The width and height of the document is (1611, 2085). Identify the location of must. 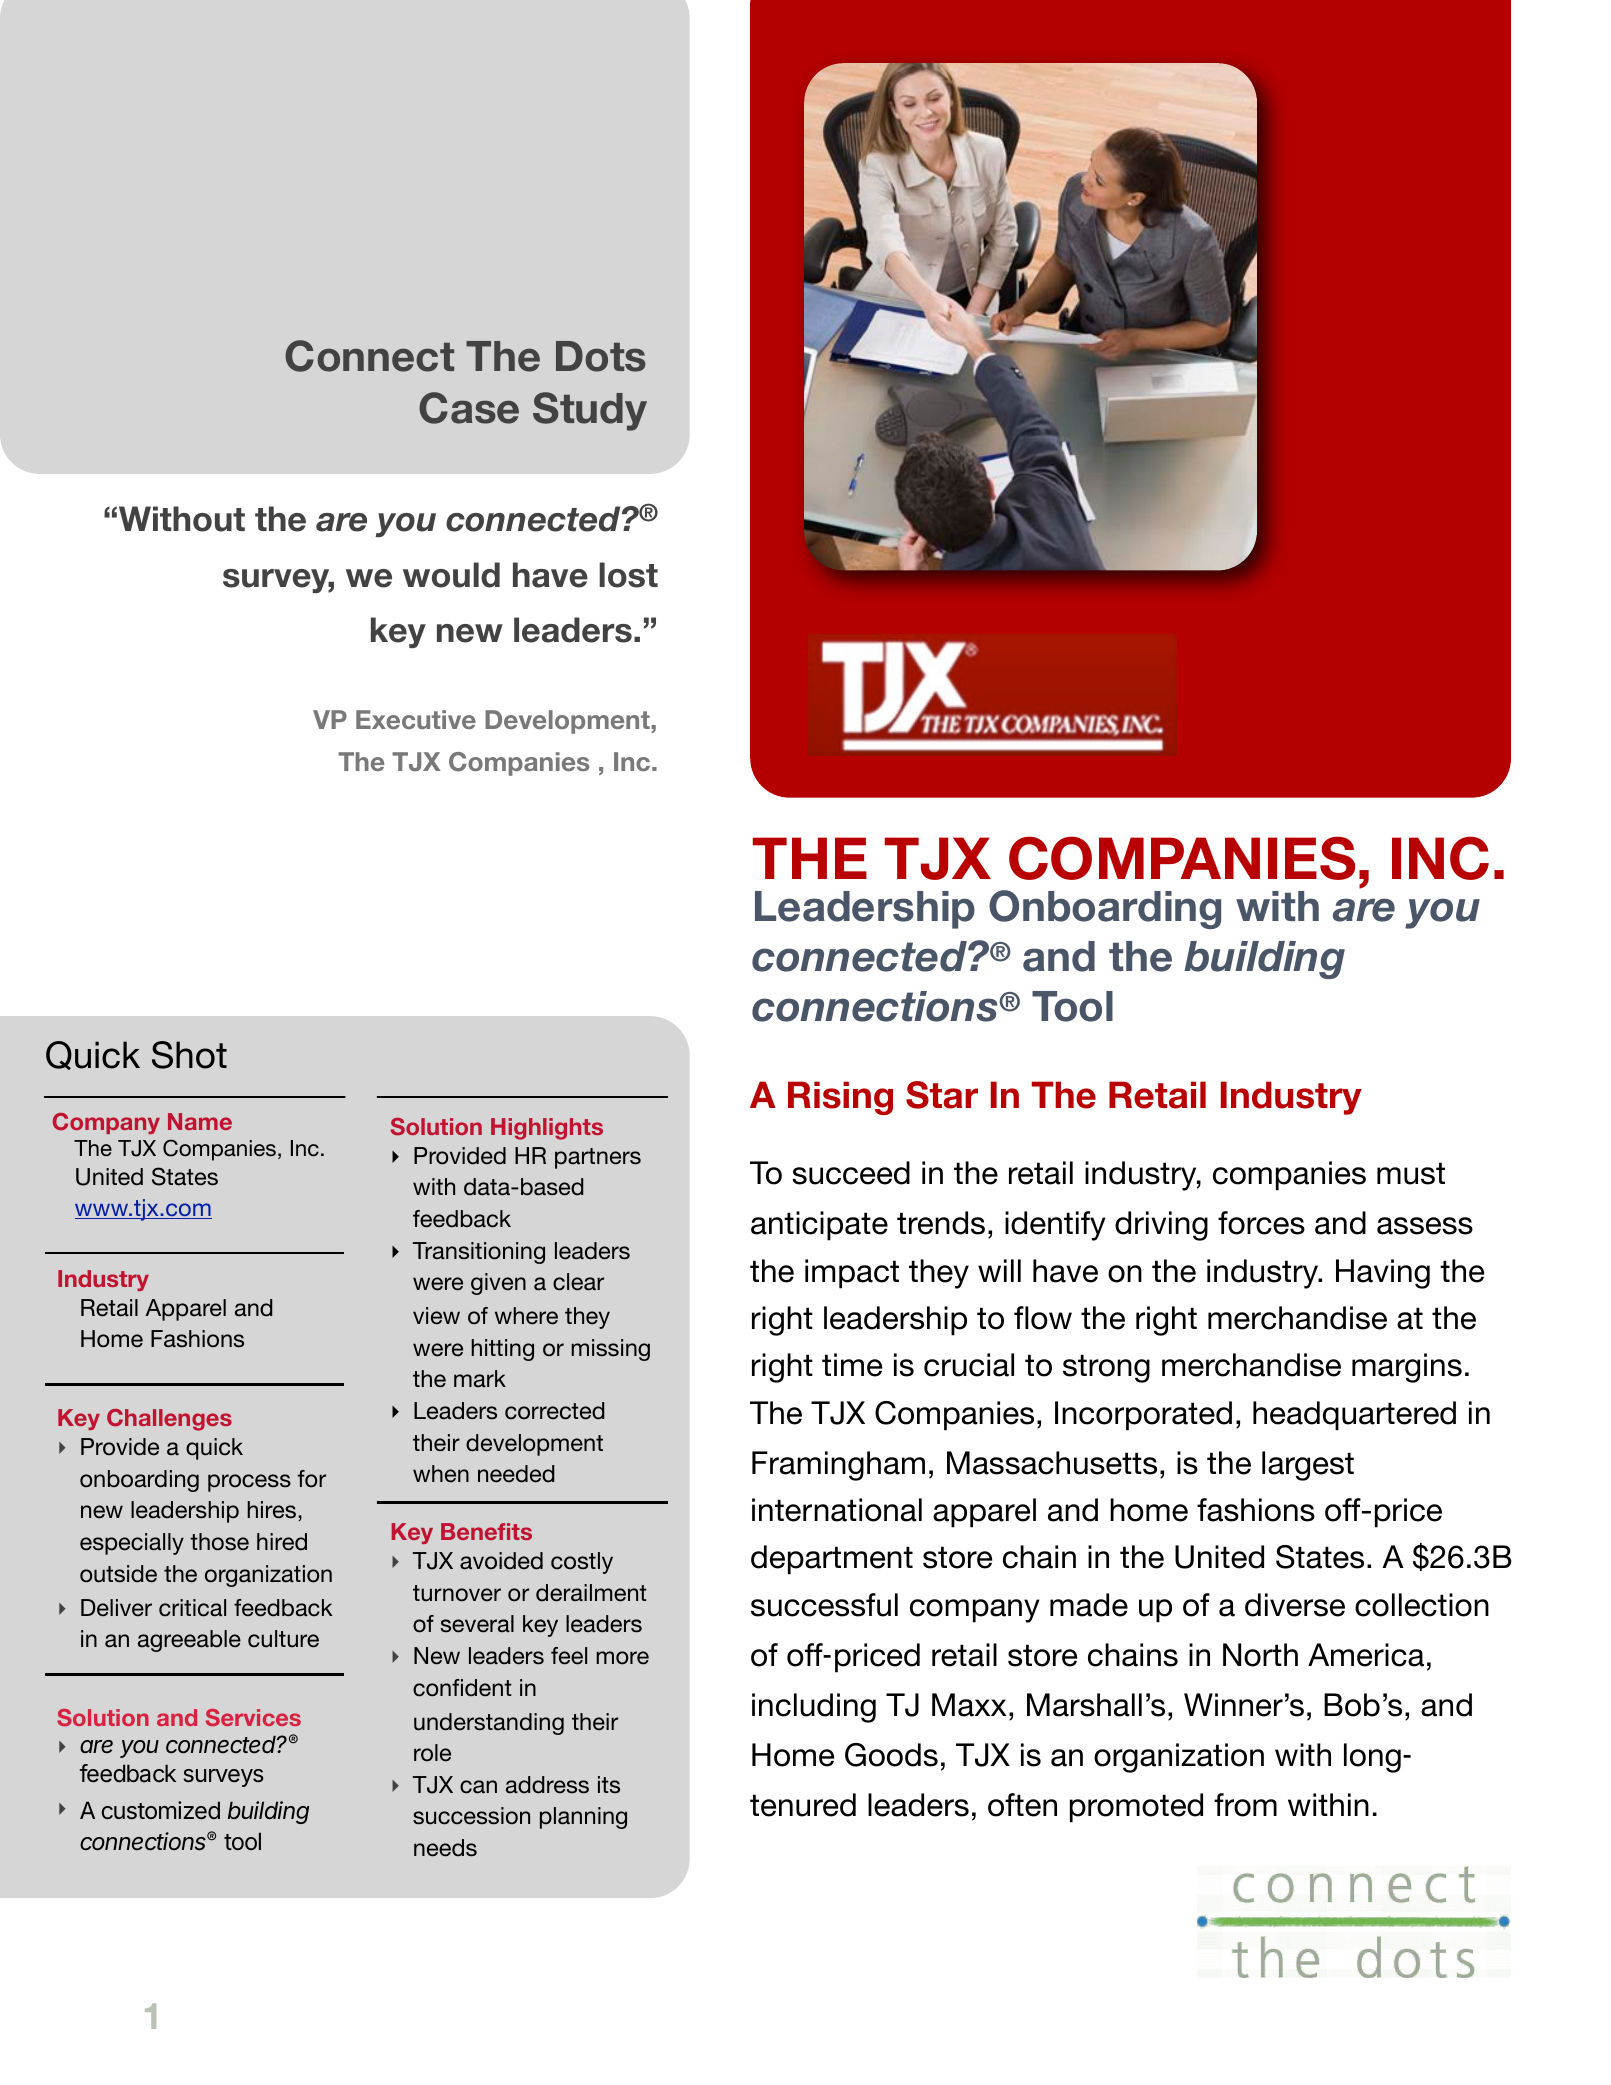
(1411, 1173).
